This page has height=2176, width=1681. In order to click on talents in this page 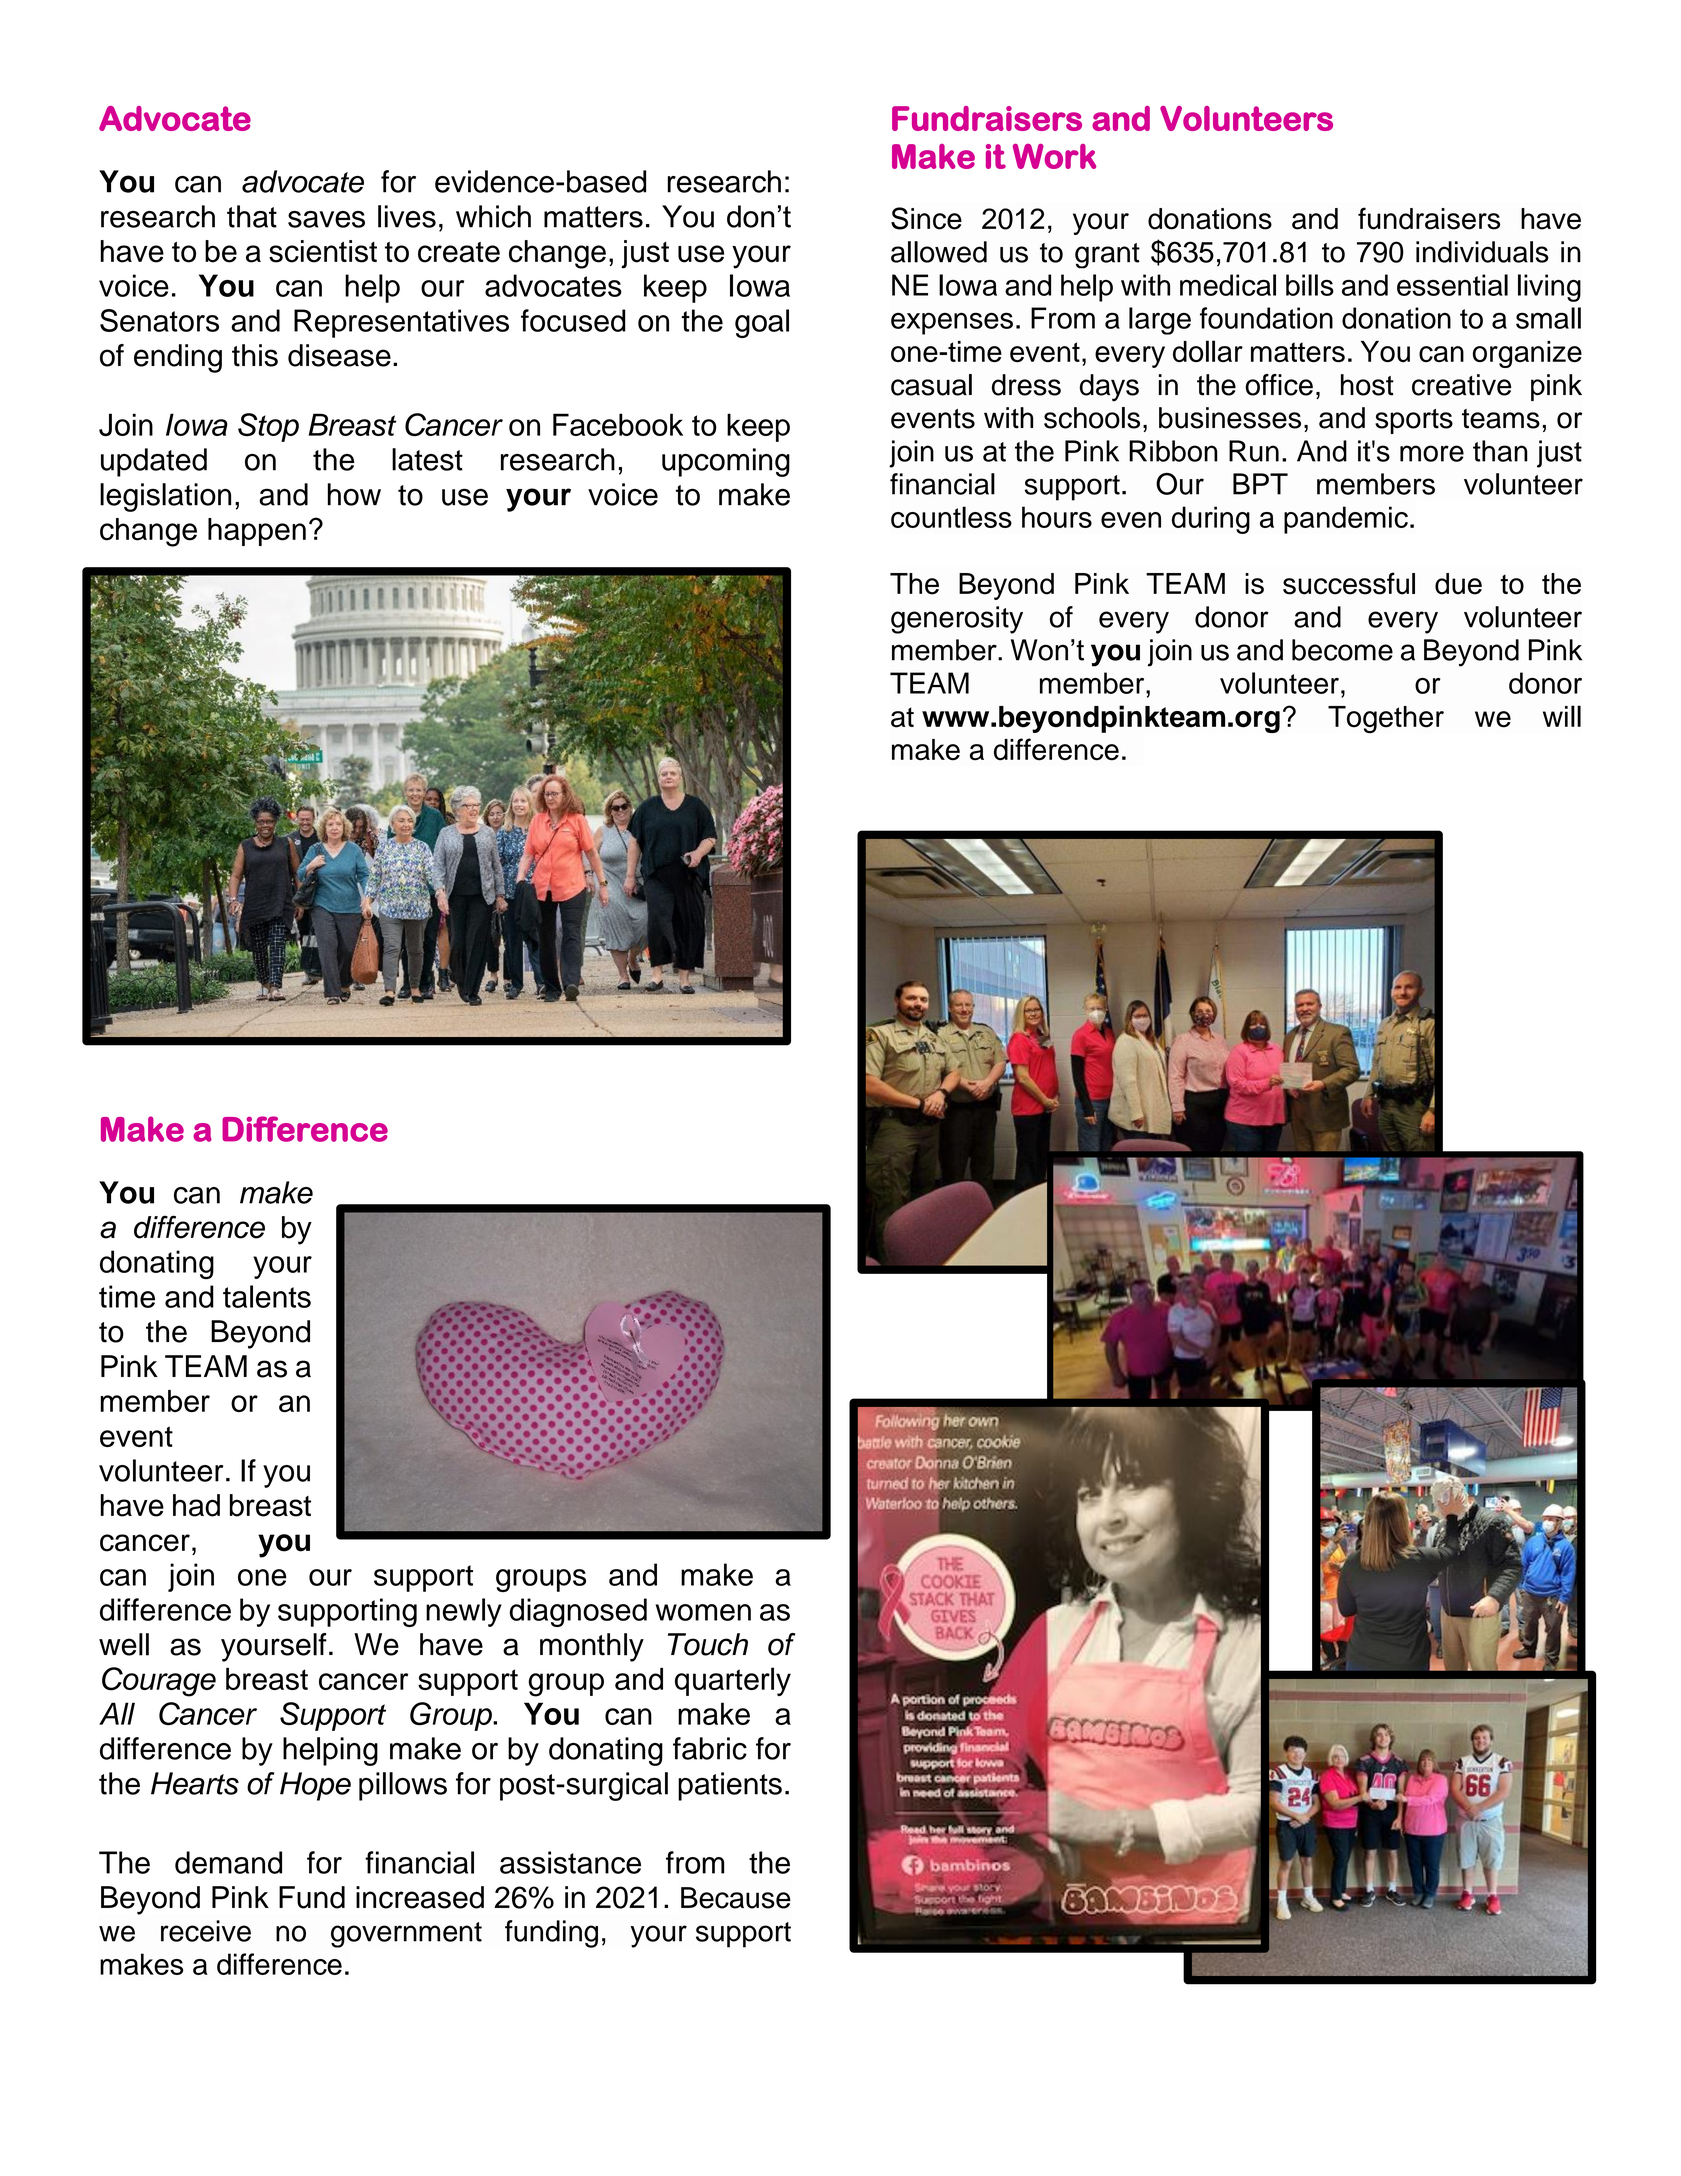, I will do `click(267, 1296)`.
